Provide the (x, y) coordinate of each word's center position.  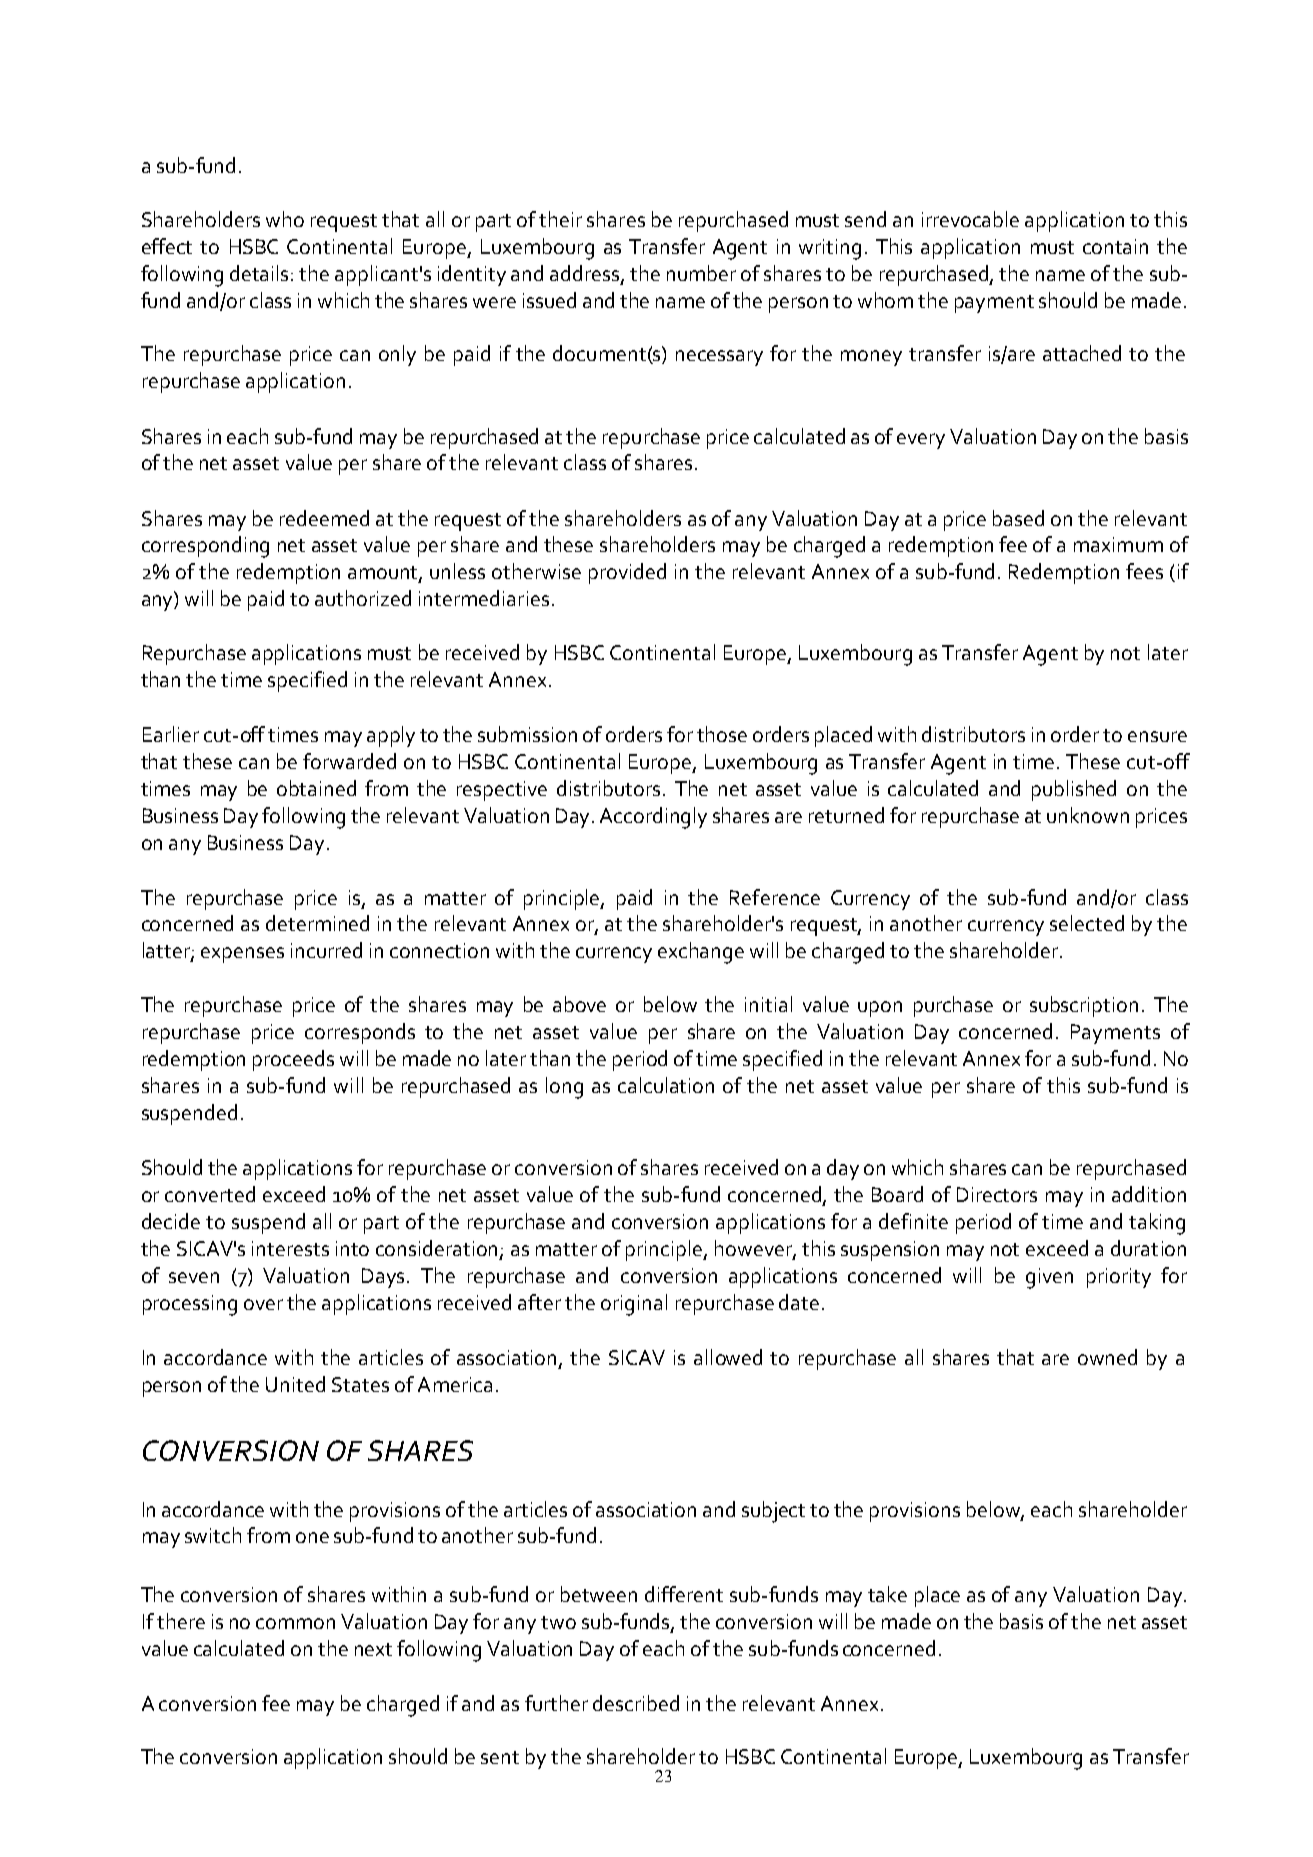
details (261, 273)
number (701, 273)
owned (1107, 1357)
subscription (1084, 1006)
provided (627, 573)
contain (1115, 246)
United (295, 1384)
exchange (701, 953)
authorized (363, 598)
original (634, 1305)
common (295, 1623)
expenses (242, 955)
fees (1144, 571)
